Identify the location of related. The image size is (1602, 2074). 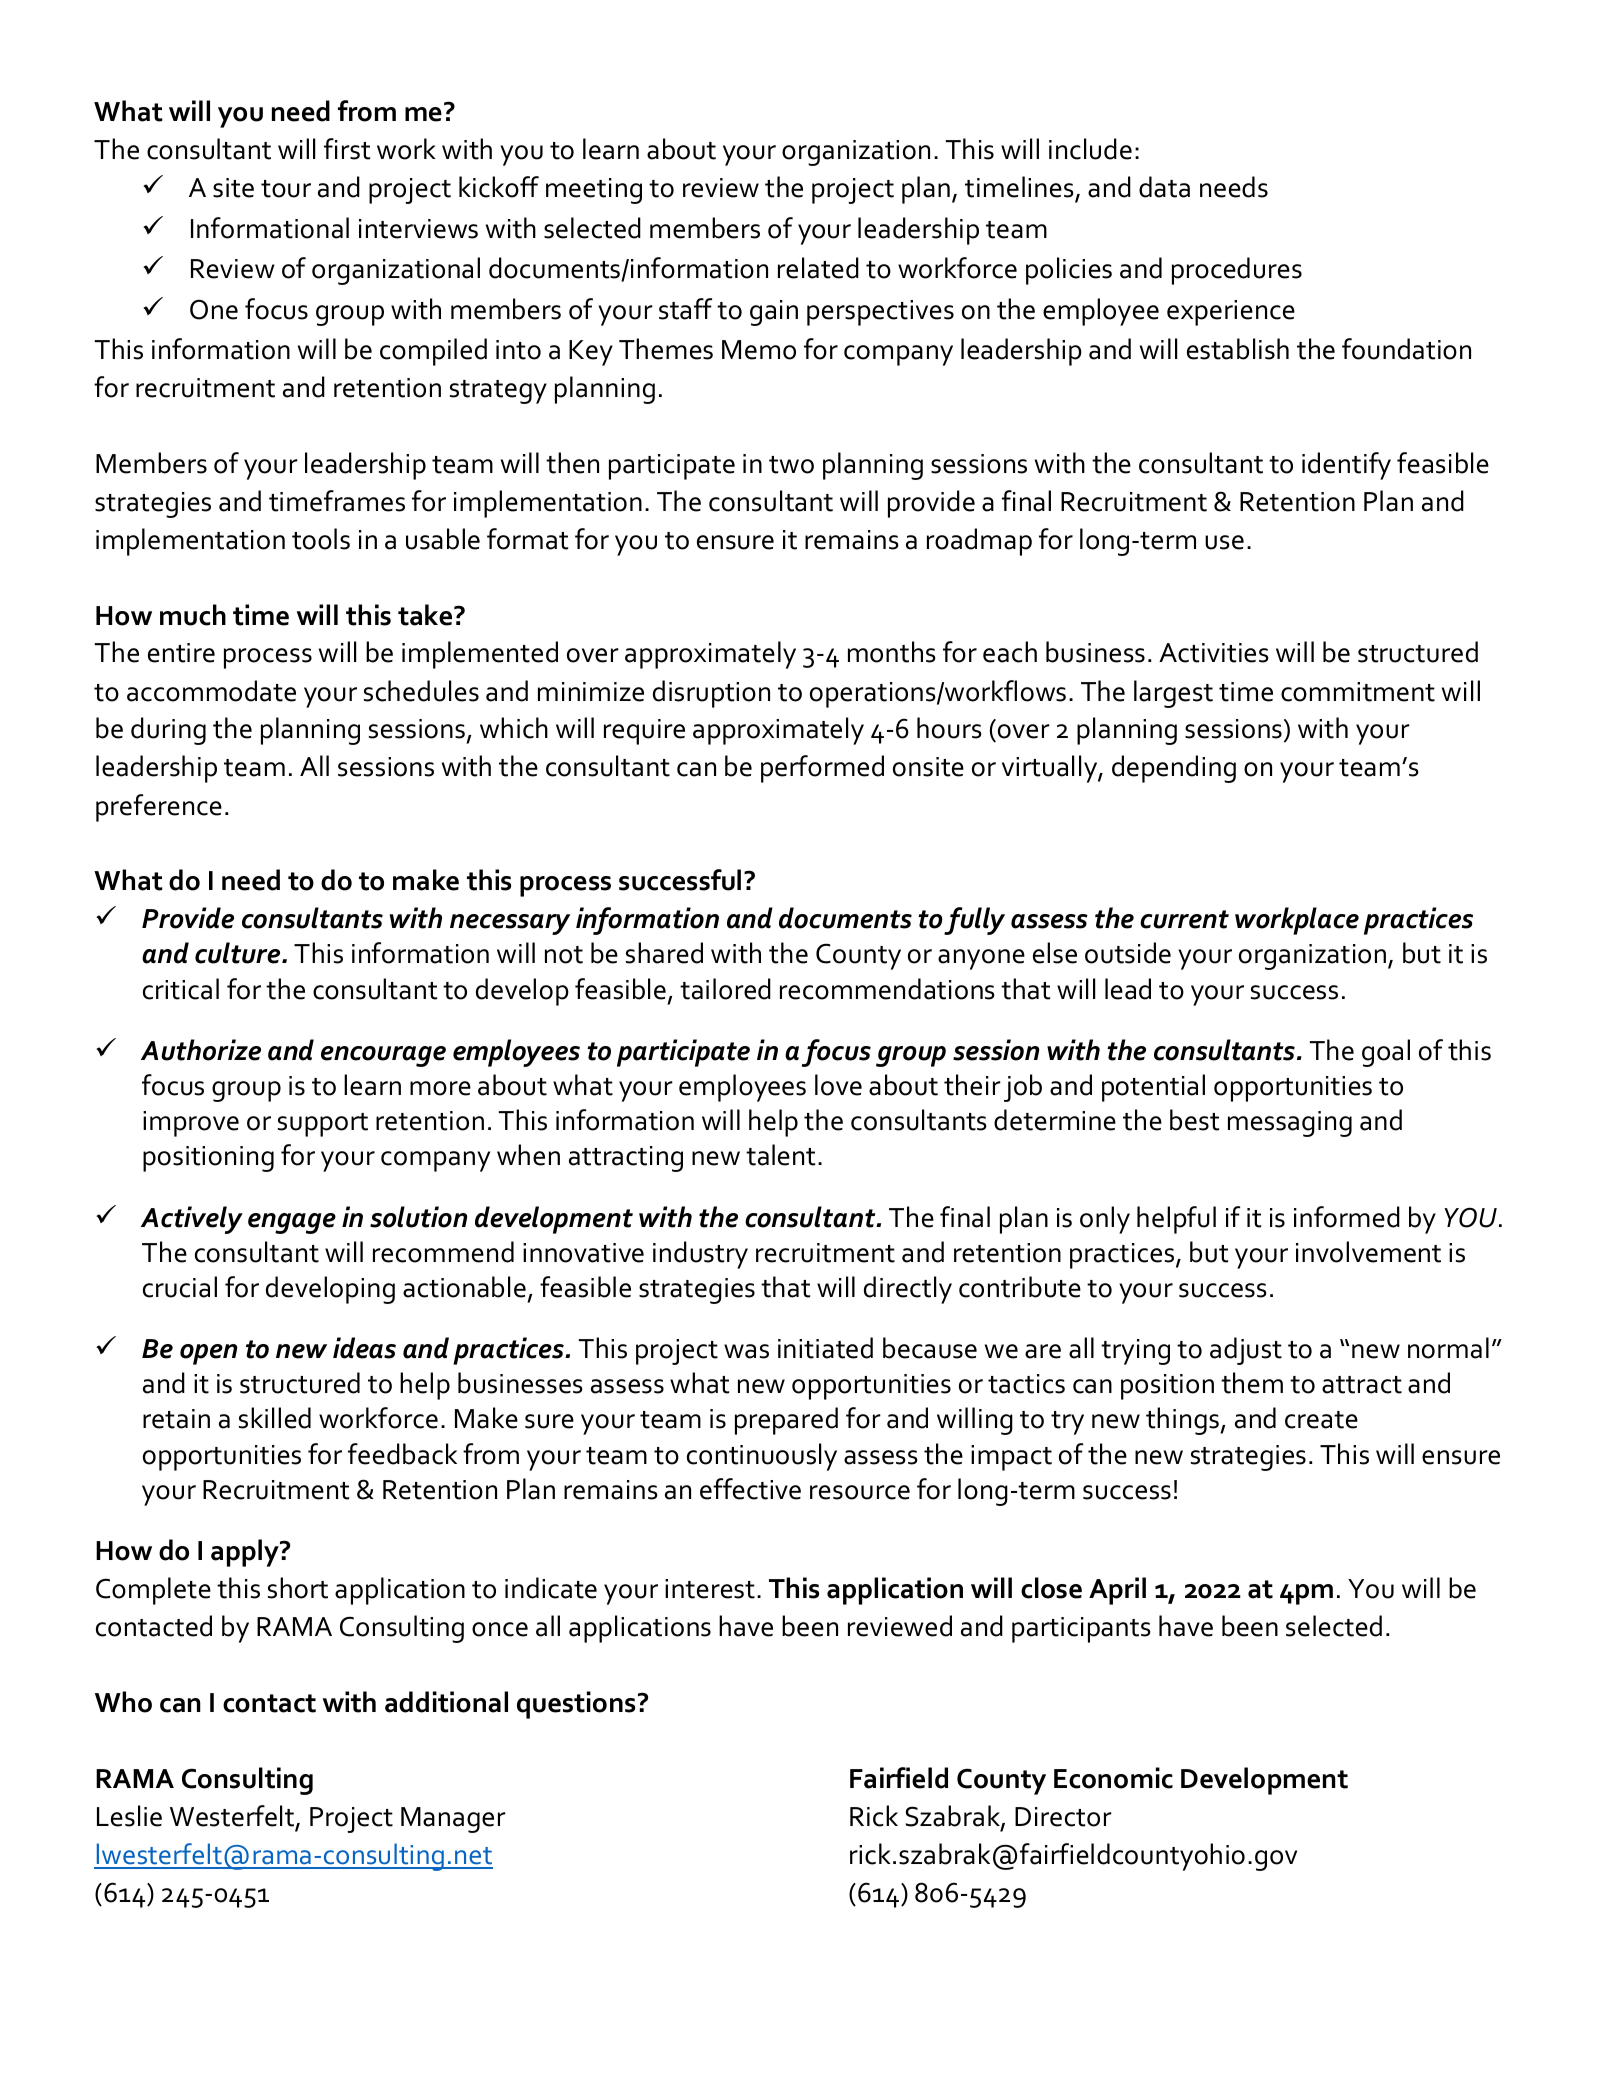
(818, 268).
